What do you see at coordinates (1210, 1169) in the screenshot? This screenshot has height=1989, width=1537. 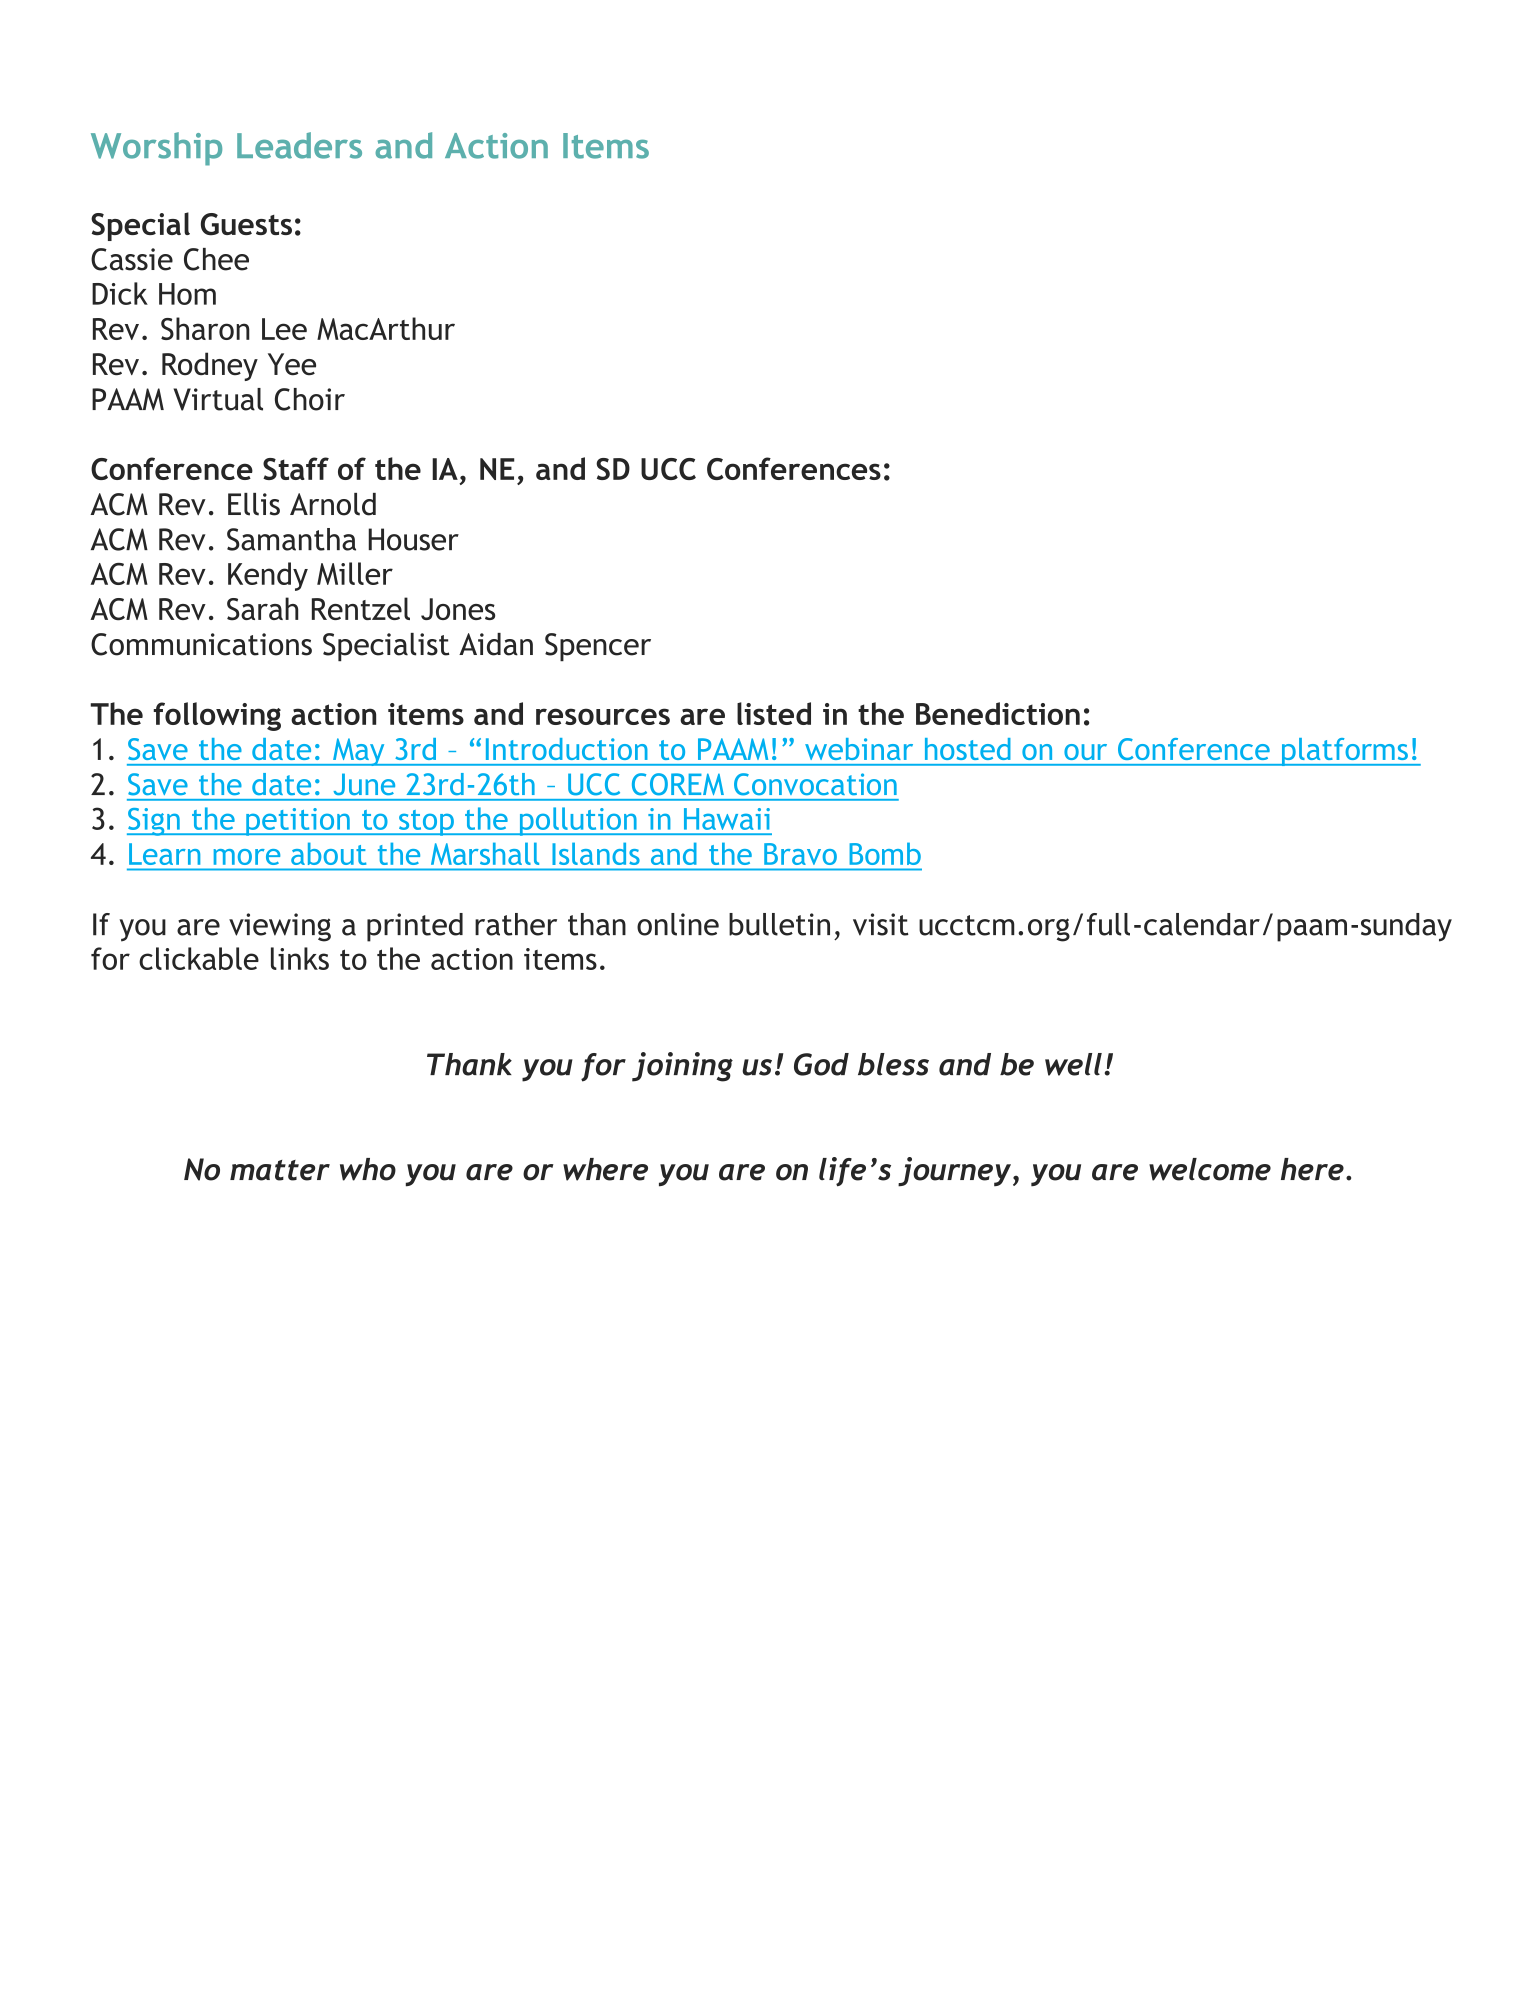 I see `welcome` at bounding box center [1210, 1169].
